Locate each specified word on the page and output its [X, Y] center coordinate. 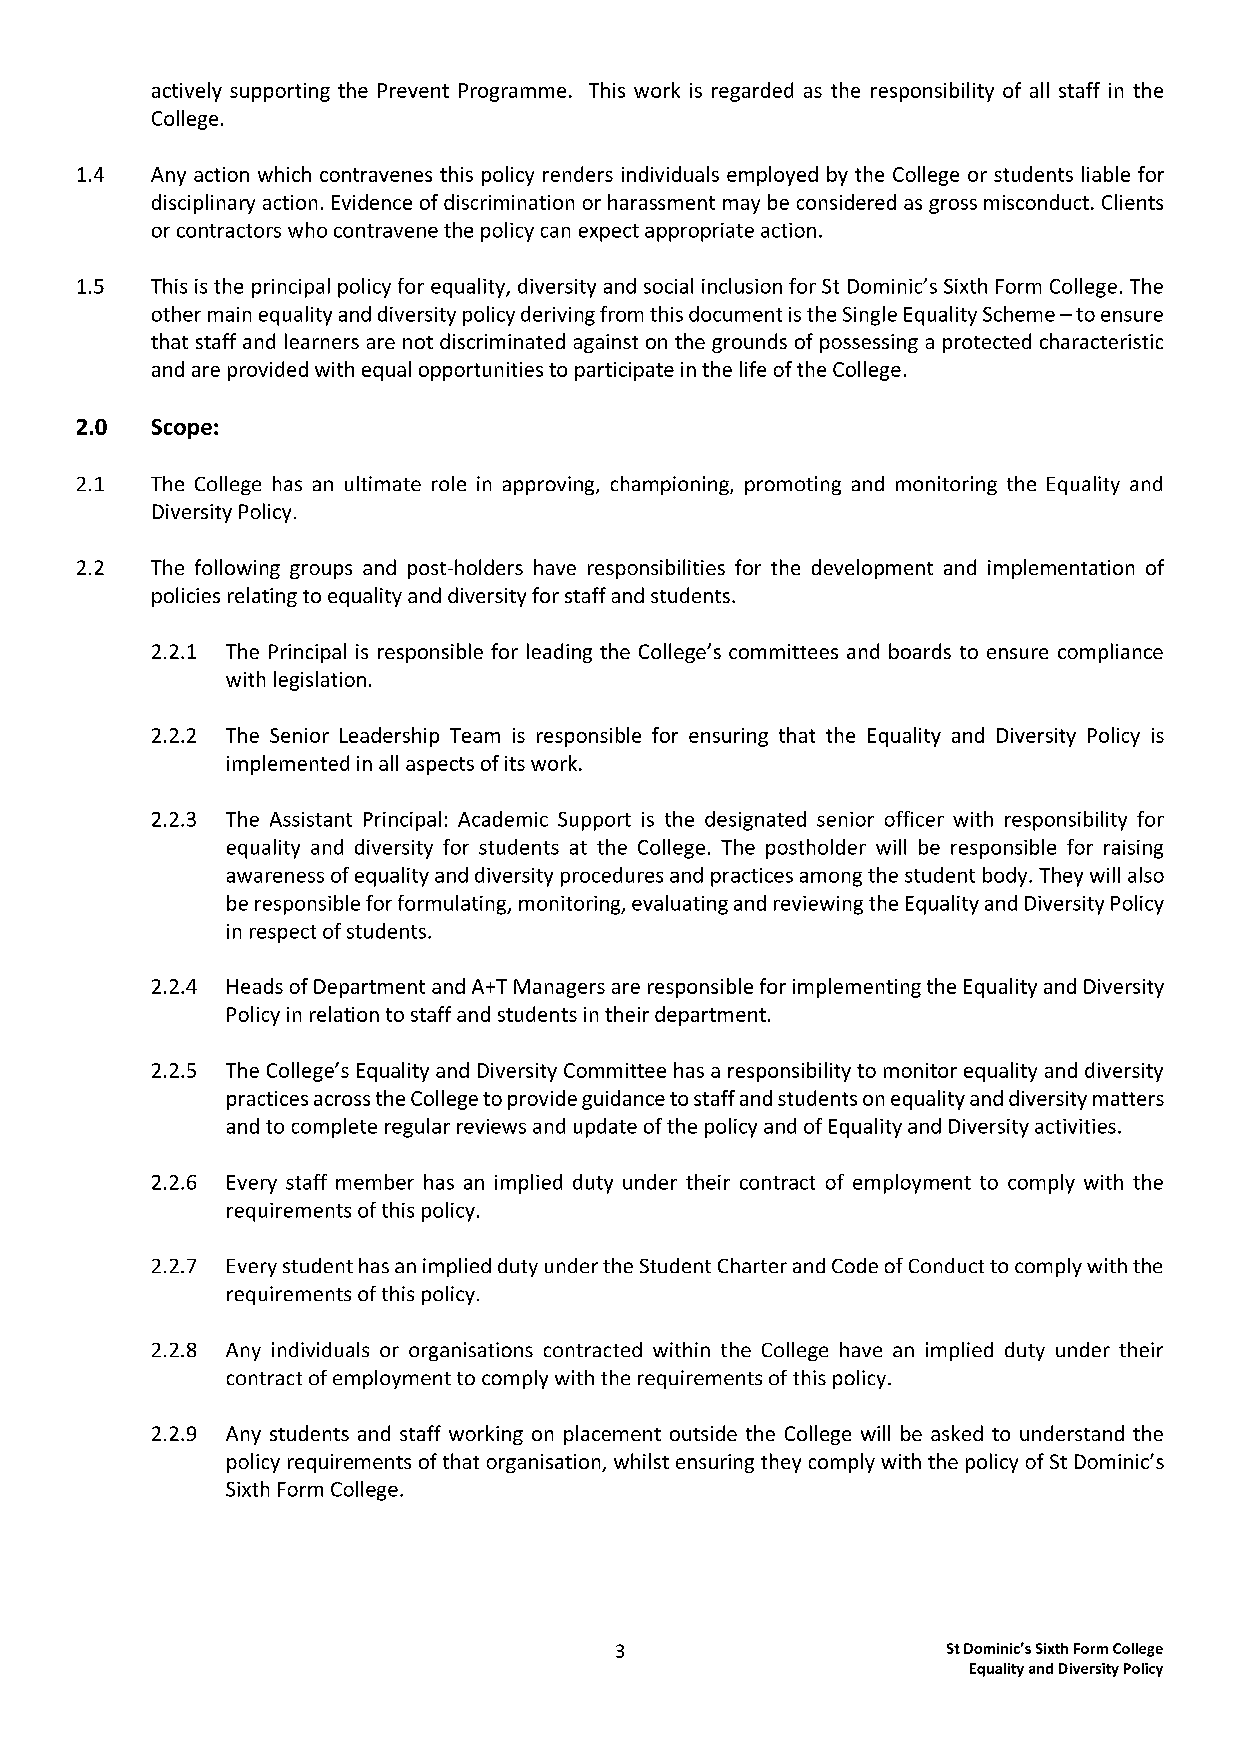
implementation [1061, 569]
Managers [559, 988]
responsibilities [656, 569]
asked [957, 1433]
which [284, 174]
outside [703, 1433]
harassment [661, 202]
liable [1106, 174]
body [1006, 877]
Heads [255, 986]
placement [612, 1435]
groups [321, 571]
